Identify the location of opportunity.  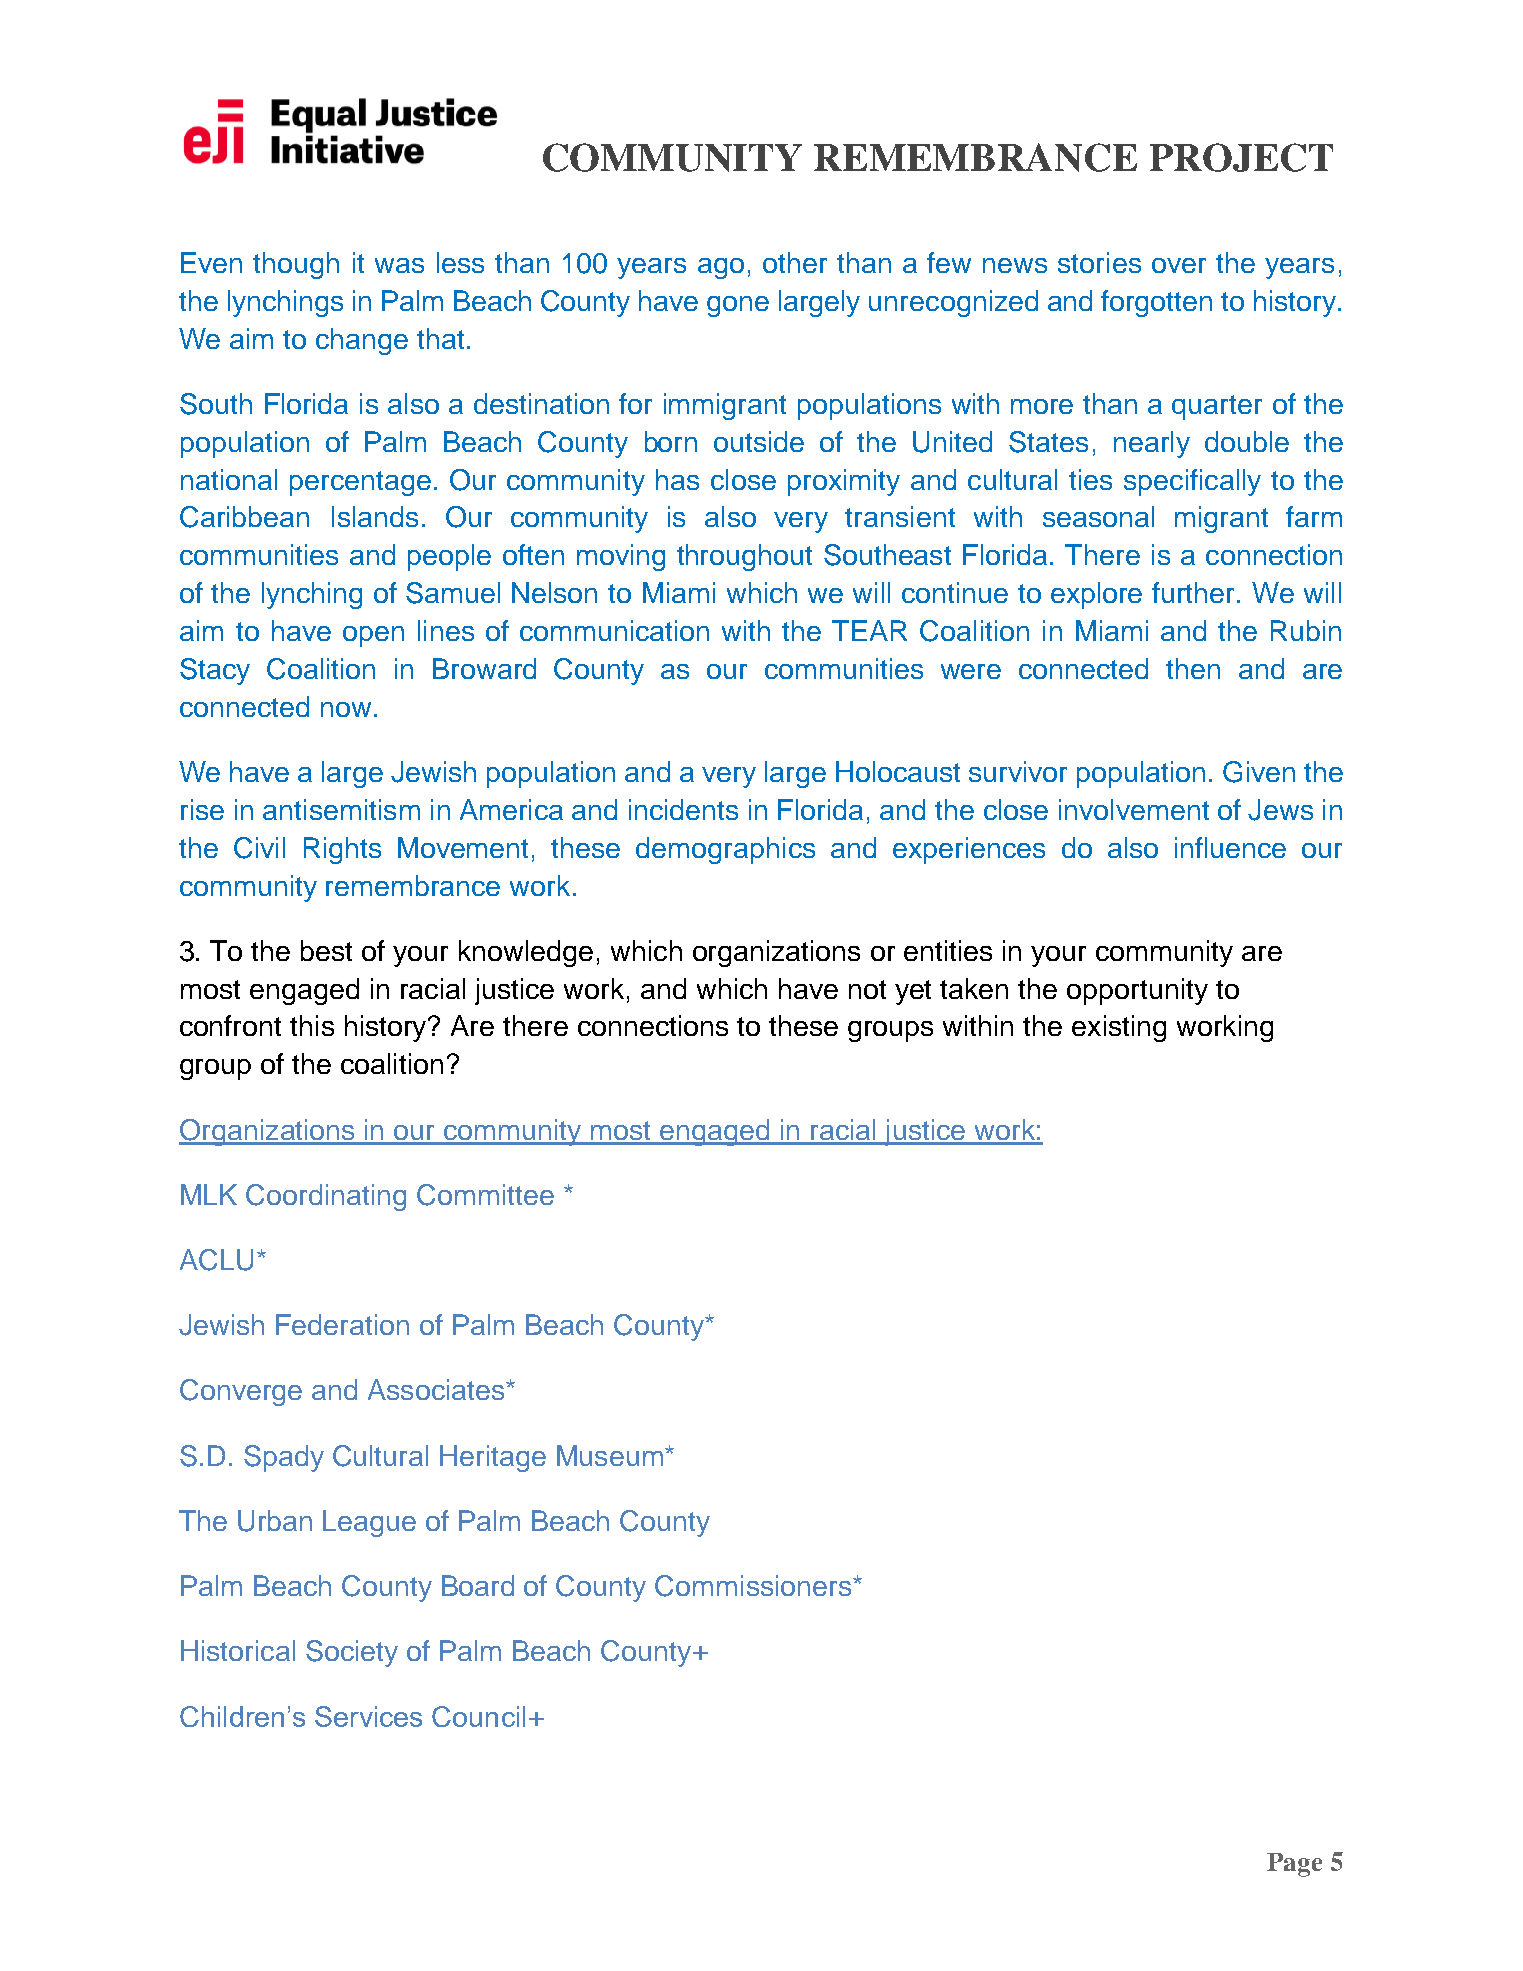
(1137, 991).
